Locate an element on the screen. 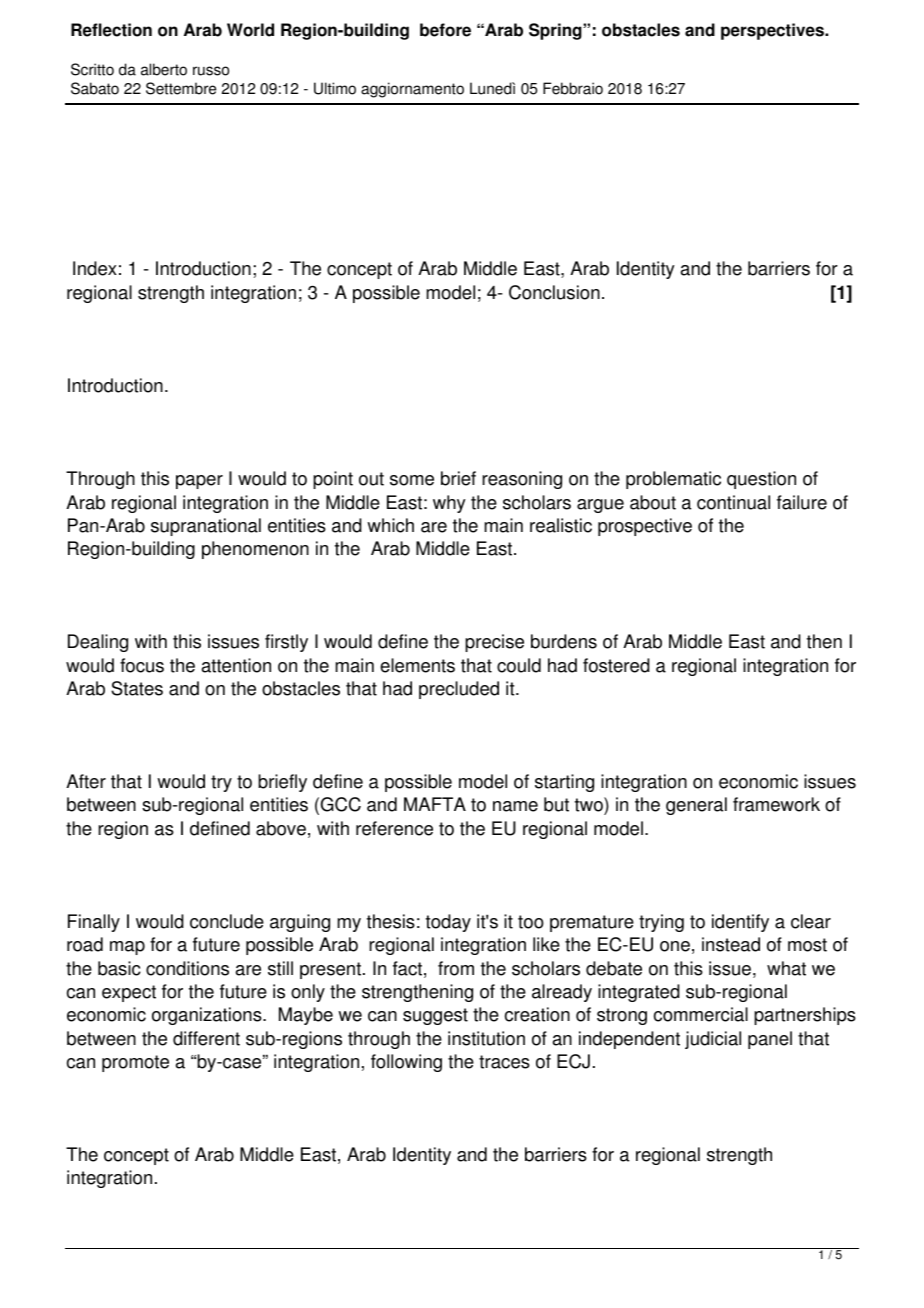  supranational is located at coordinates (206, 527).
